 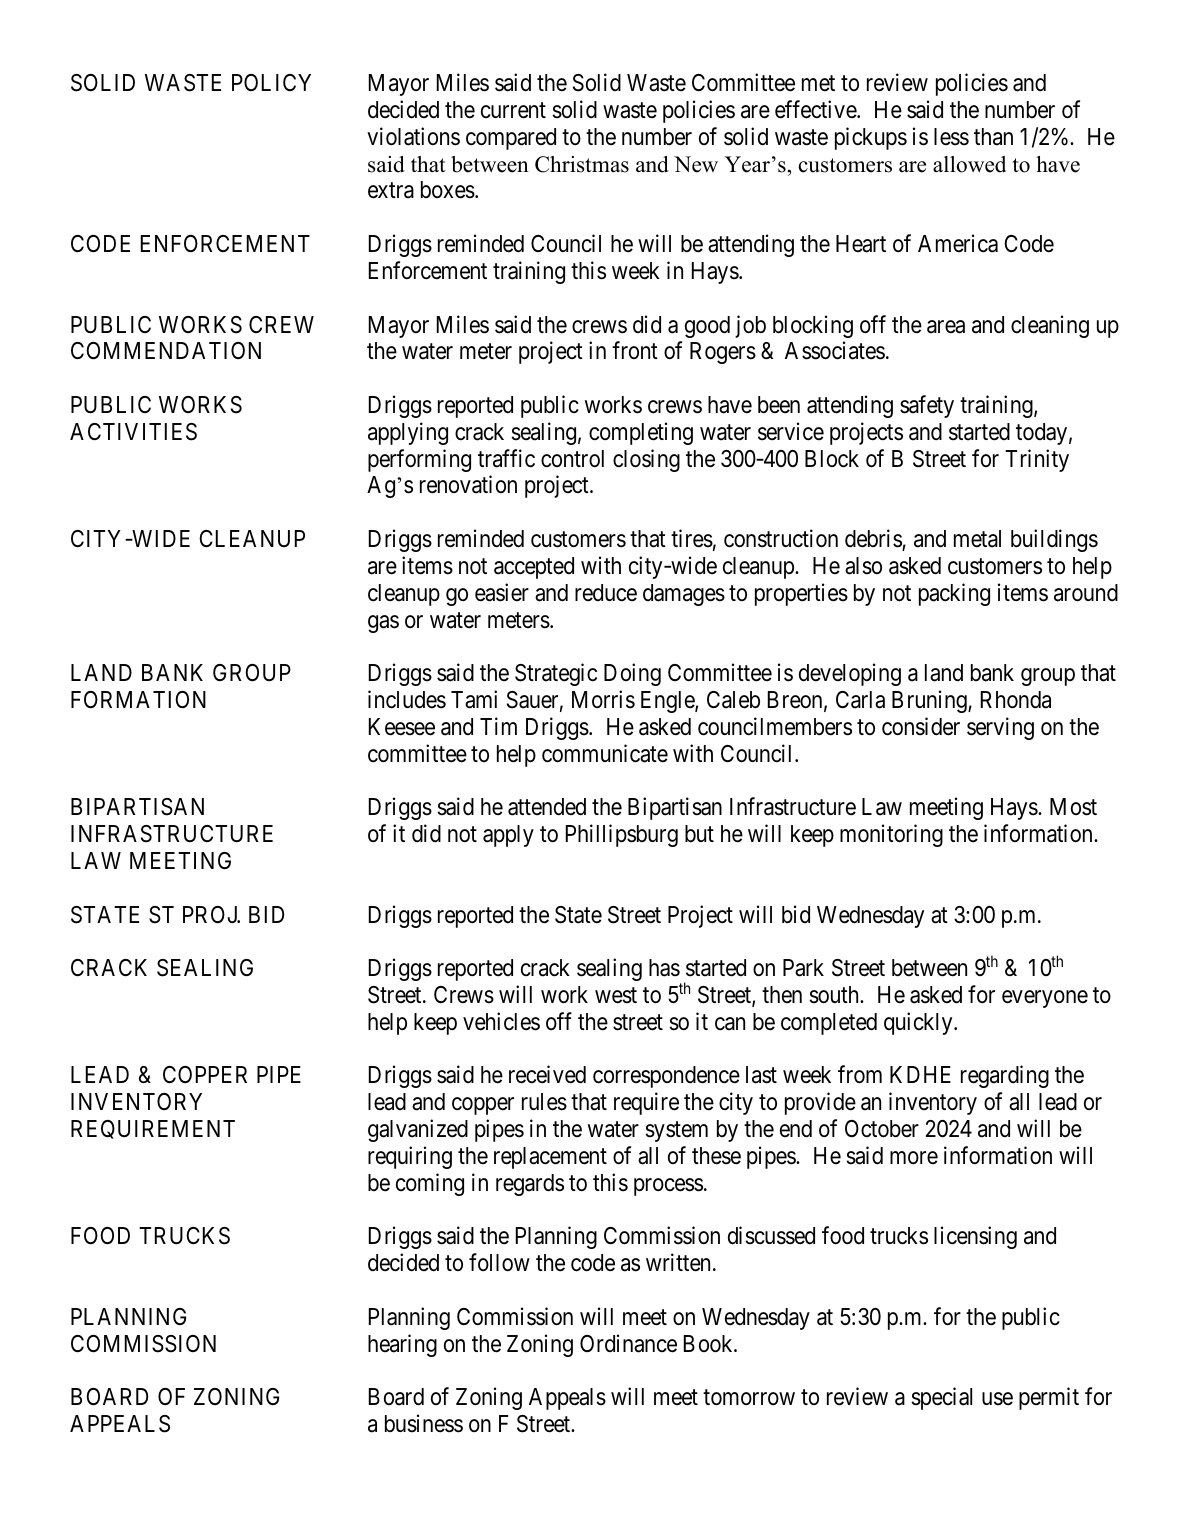 What do you see at coordinates (402, 1345) in the screenshot?
I see `hearing` at bounding box center [402, 1345].
